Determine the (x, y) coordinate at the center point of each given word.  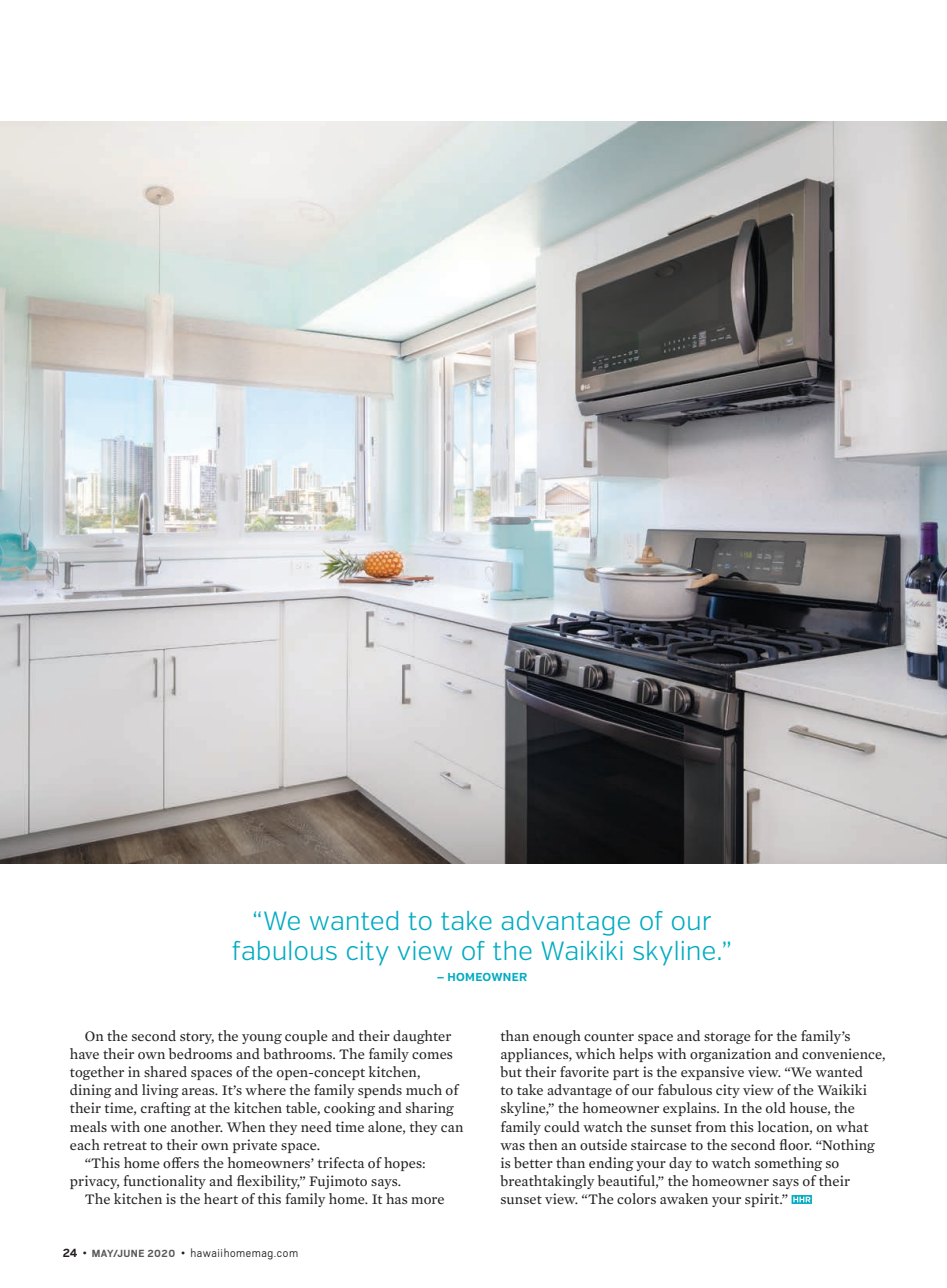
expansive (712, 1073)
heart (221, 1198)
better (533, 1162)
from (711, 1127)
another (197, 1127)
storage (727, 1038)
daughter (422, 1037)
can (452, 1128)
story (197, 1038)
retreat (125, 1145)
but (511, 1071)
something (788, 1164)
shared (165, 1071)
